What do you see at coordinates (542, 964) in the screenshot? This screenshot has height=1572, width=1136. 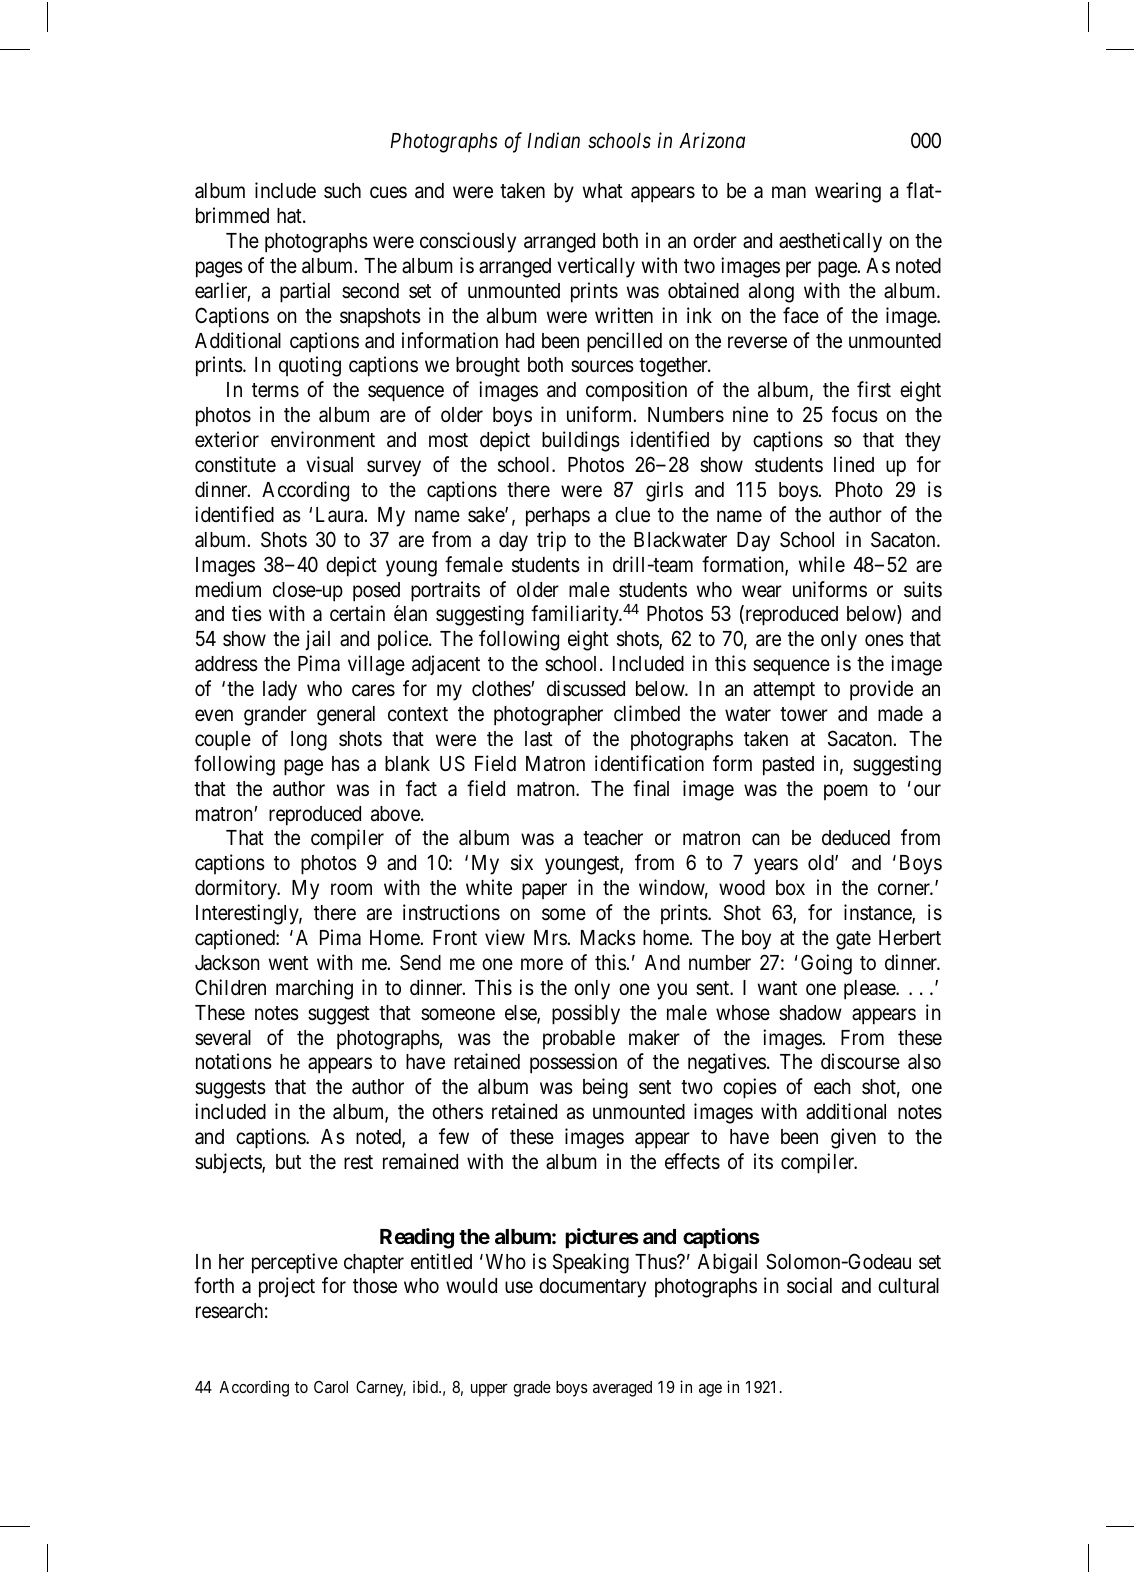 I see `more` at bounding box center [542, 964].
